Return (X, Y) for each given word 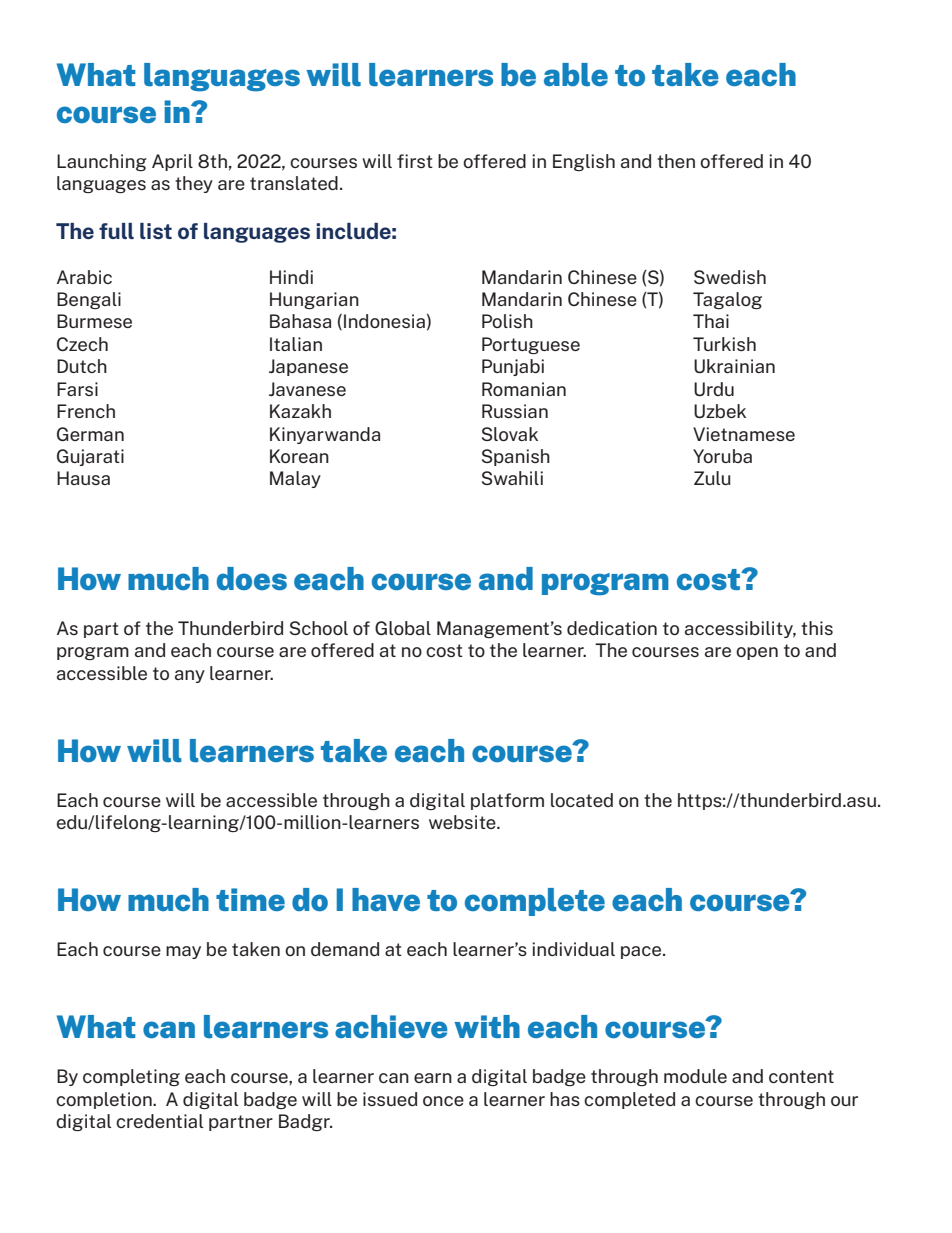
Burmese (94, 321)
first (415, 161)
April (172, 162)
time (250, 899)
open (757, 653)
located (582, 800)
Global (403, 628)
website (463, 822)
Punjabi (513, 367)
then (676, 161)
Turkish (724, 344)
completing (131, 1077)
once (443, 1101)
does (252, 578)
